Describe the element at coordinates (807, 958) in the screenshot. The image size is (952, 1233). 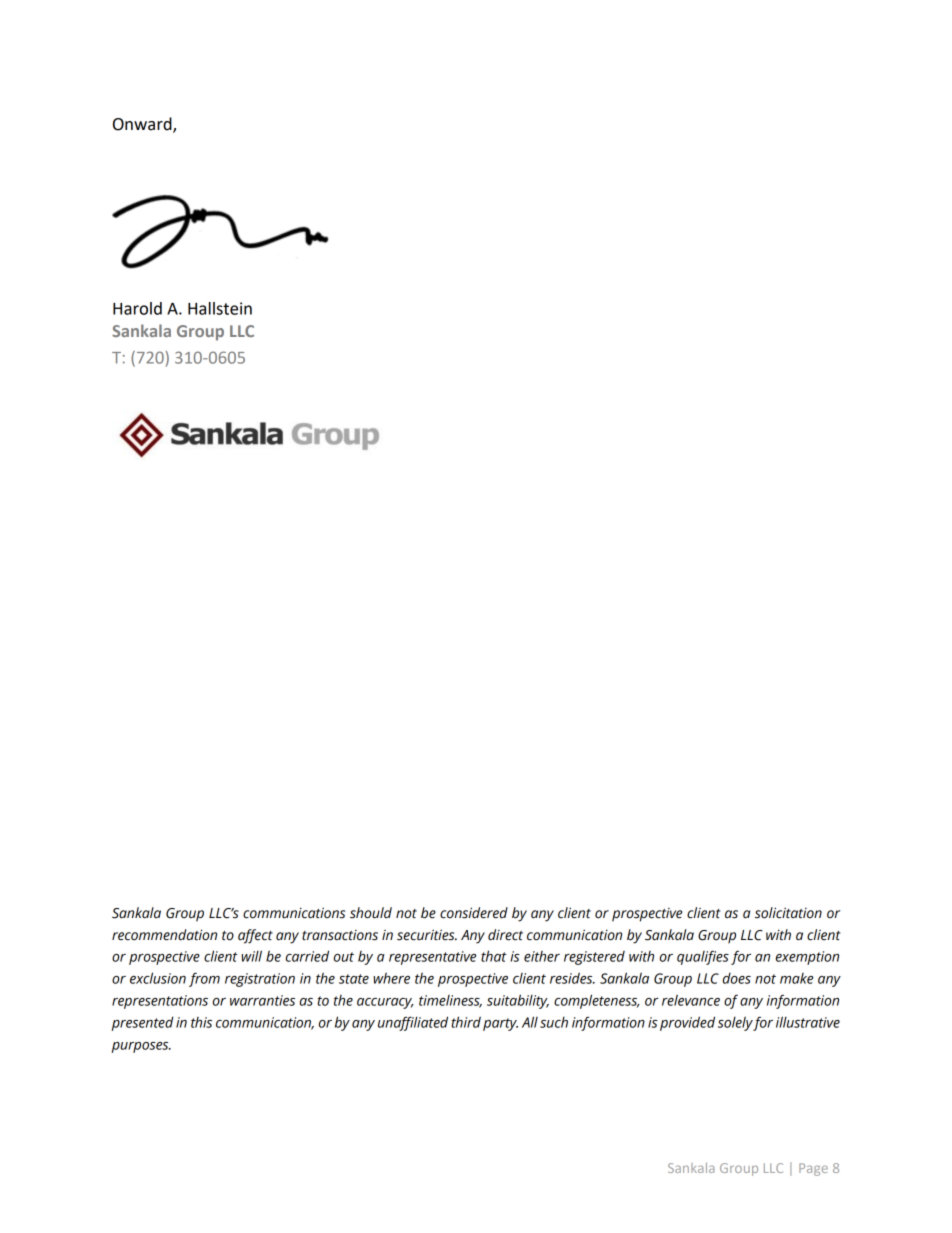
I see `exemption` at that location.
